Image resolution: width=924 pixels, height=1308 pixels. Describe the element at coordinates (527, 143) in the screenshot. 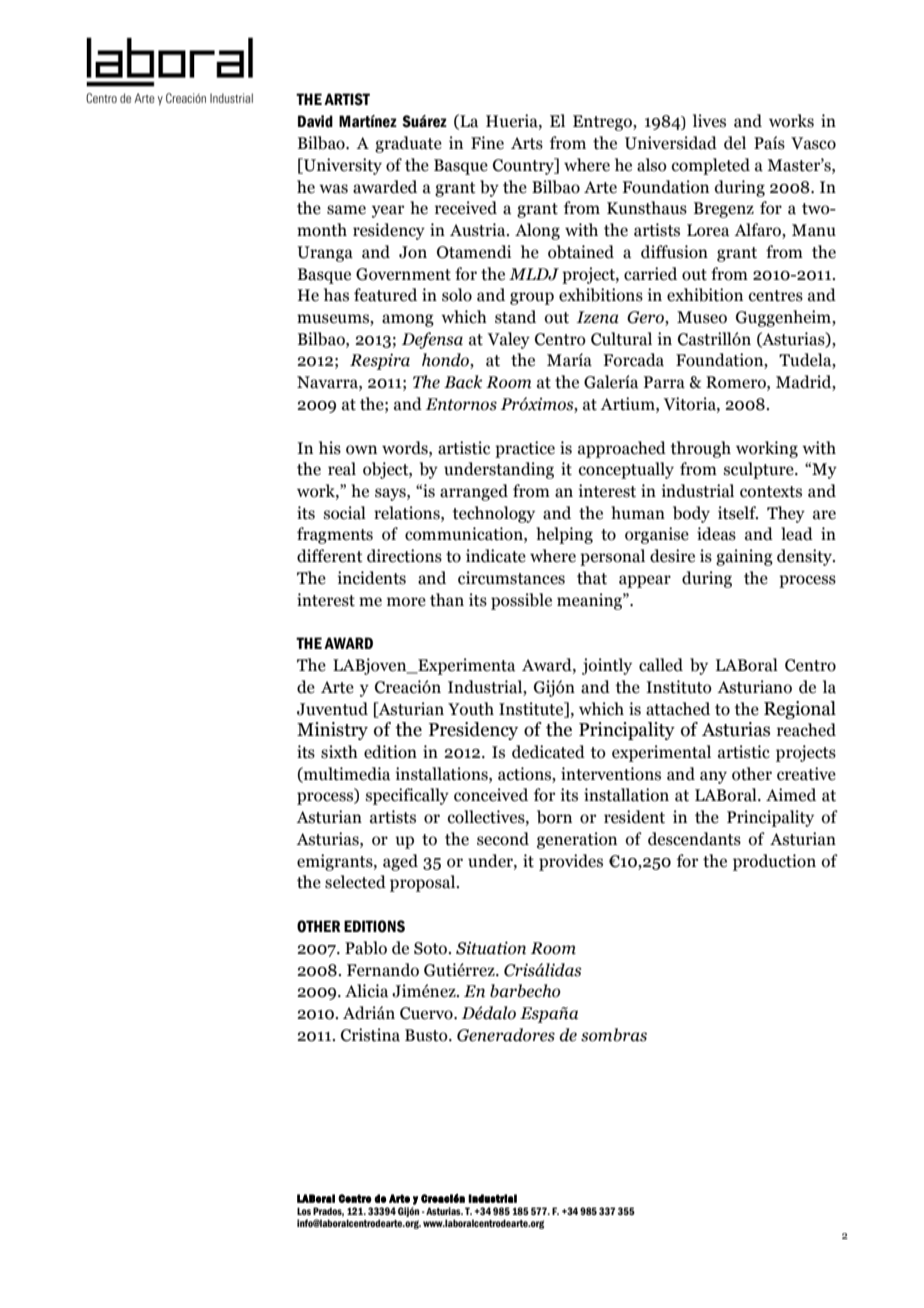

I see `Arts` at that location.
